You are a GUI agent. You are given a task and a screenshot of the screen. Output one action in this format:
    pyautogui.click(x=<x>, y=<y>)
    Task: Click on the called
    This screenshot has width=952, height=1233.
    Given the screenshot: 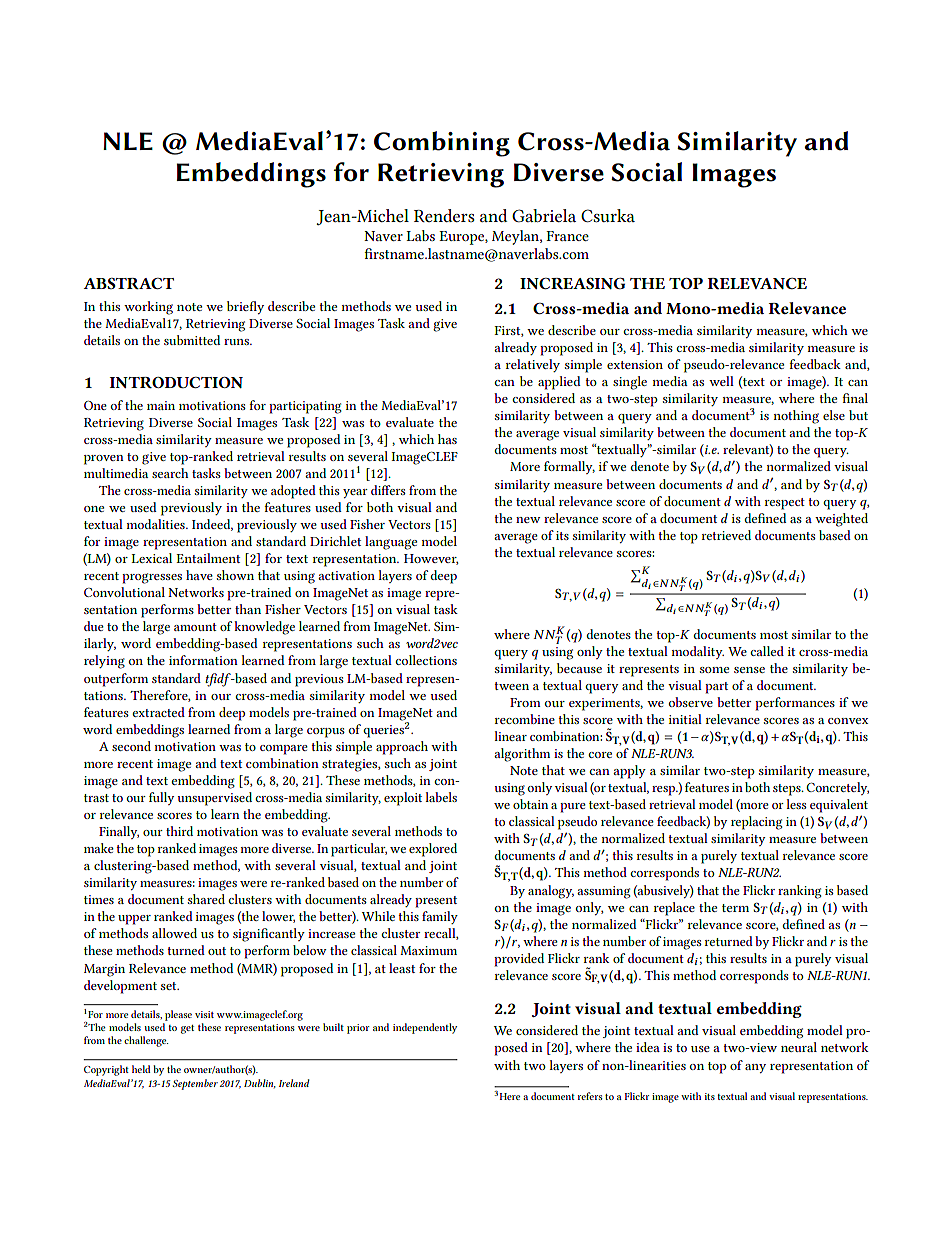 What is the action you would take?
    pyautogui.click(x=767, y=651)
